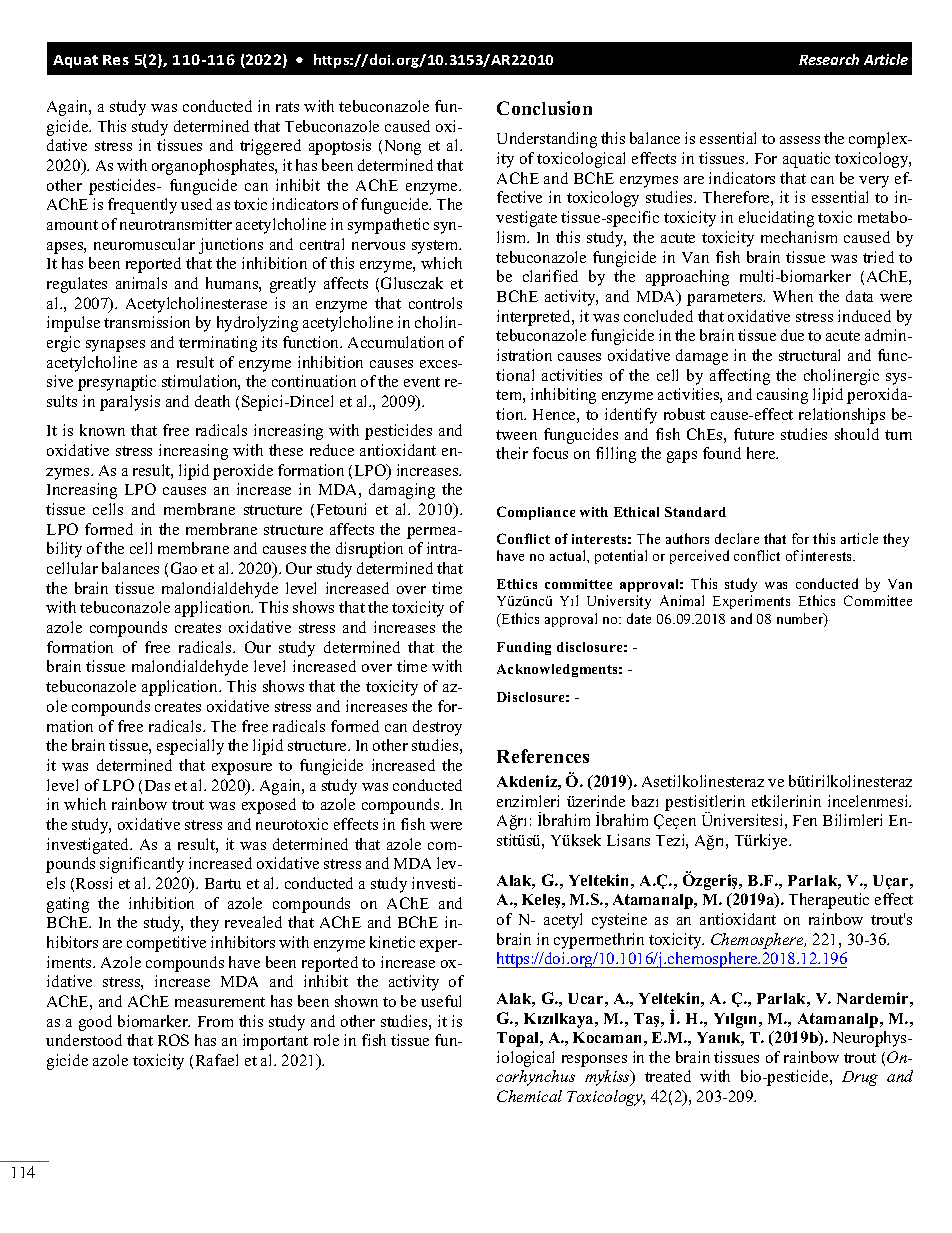 This screenshot has width=952, height=1233. I want to click on References, so click(543, 756).
